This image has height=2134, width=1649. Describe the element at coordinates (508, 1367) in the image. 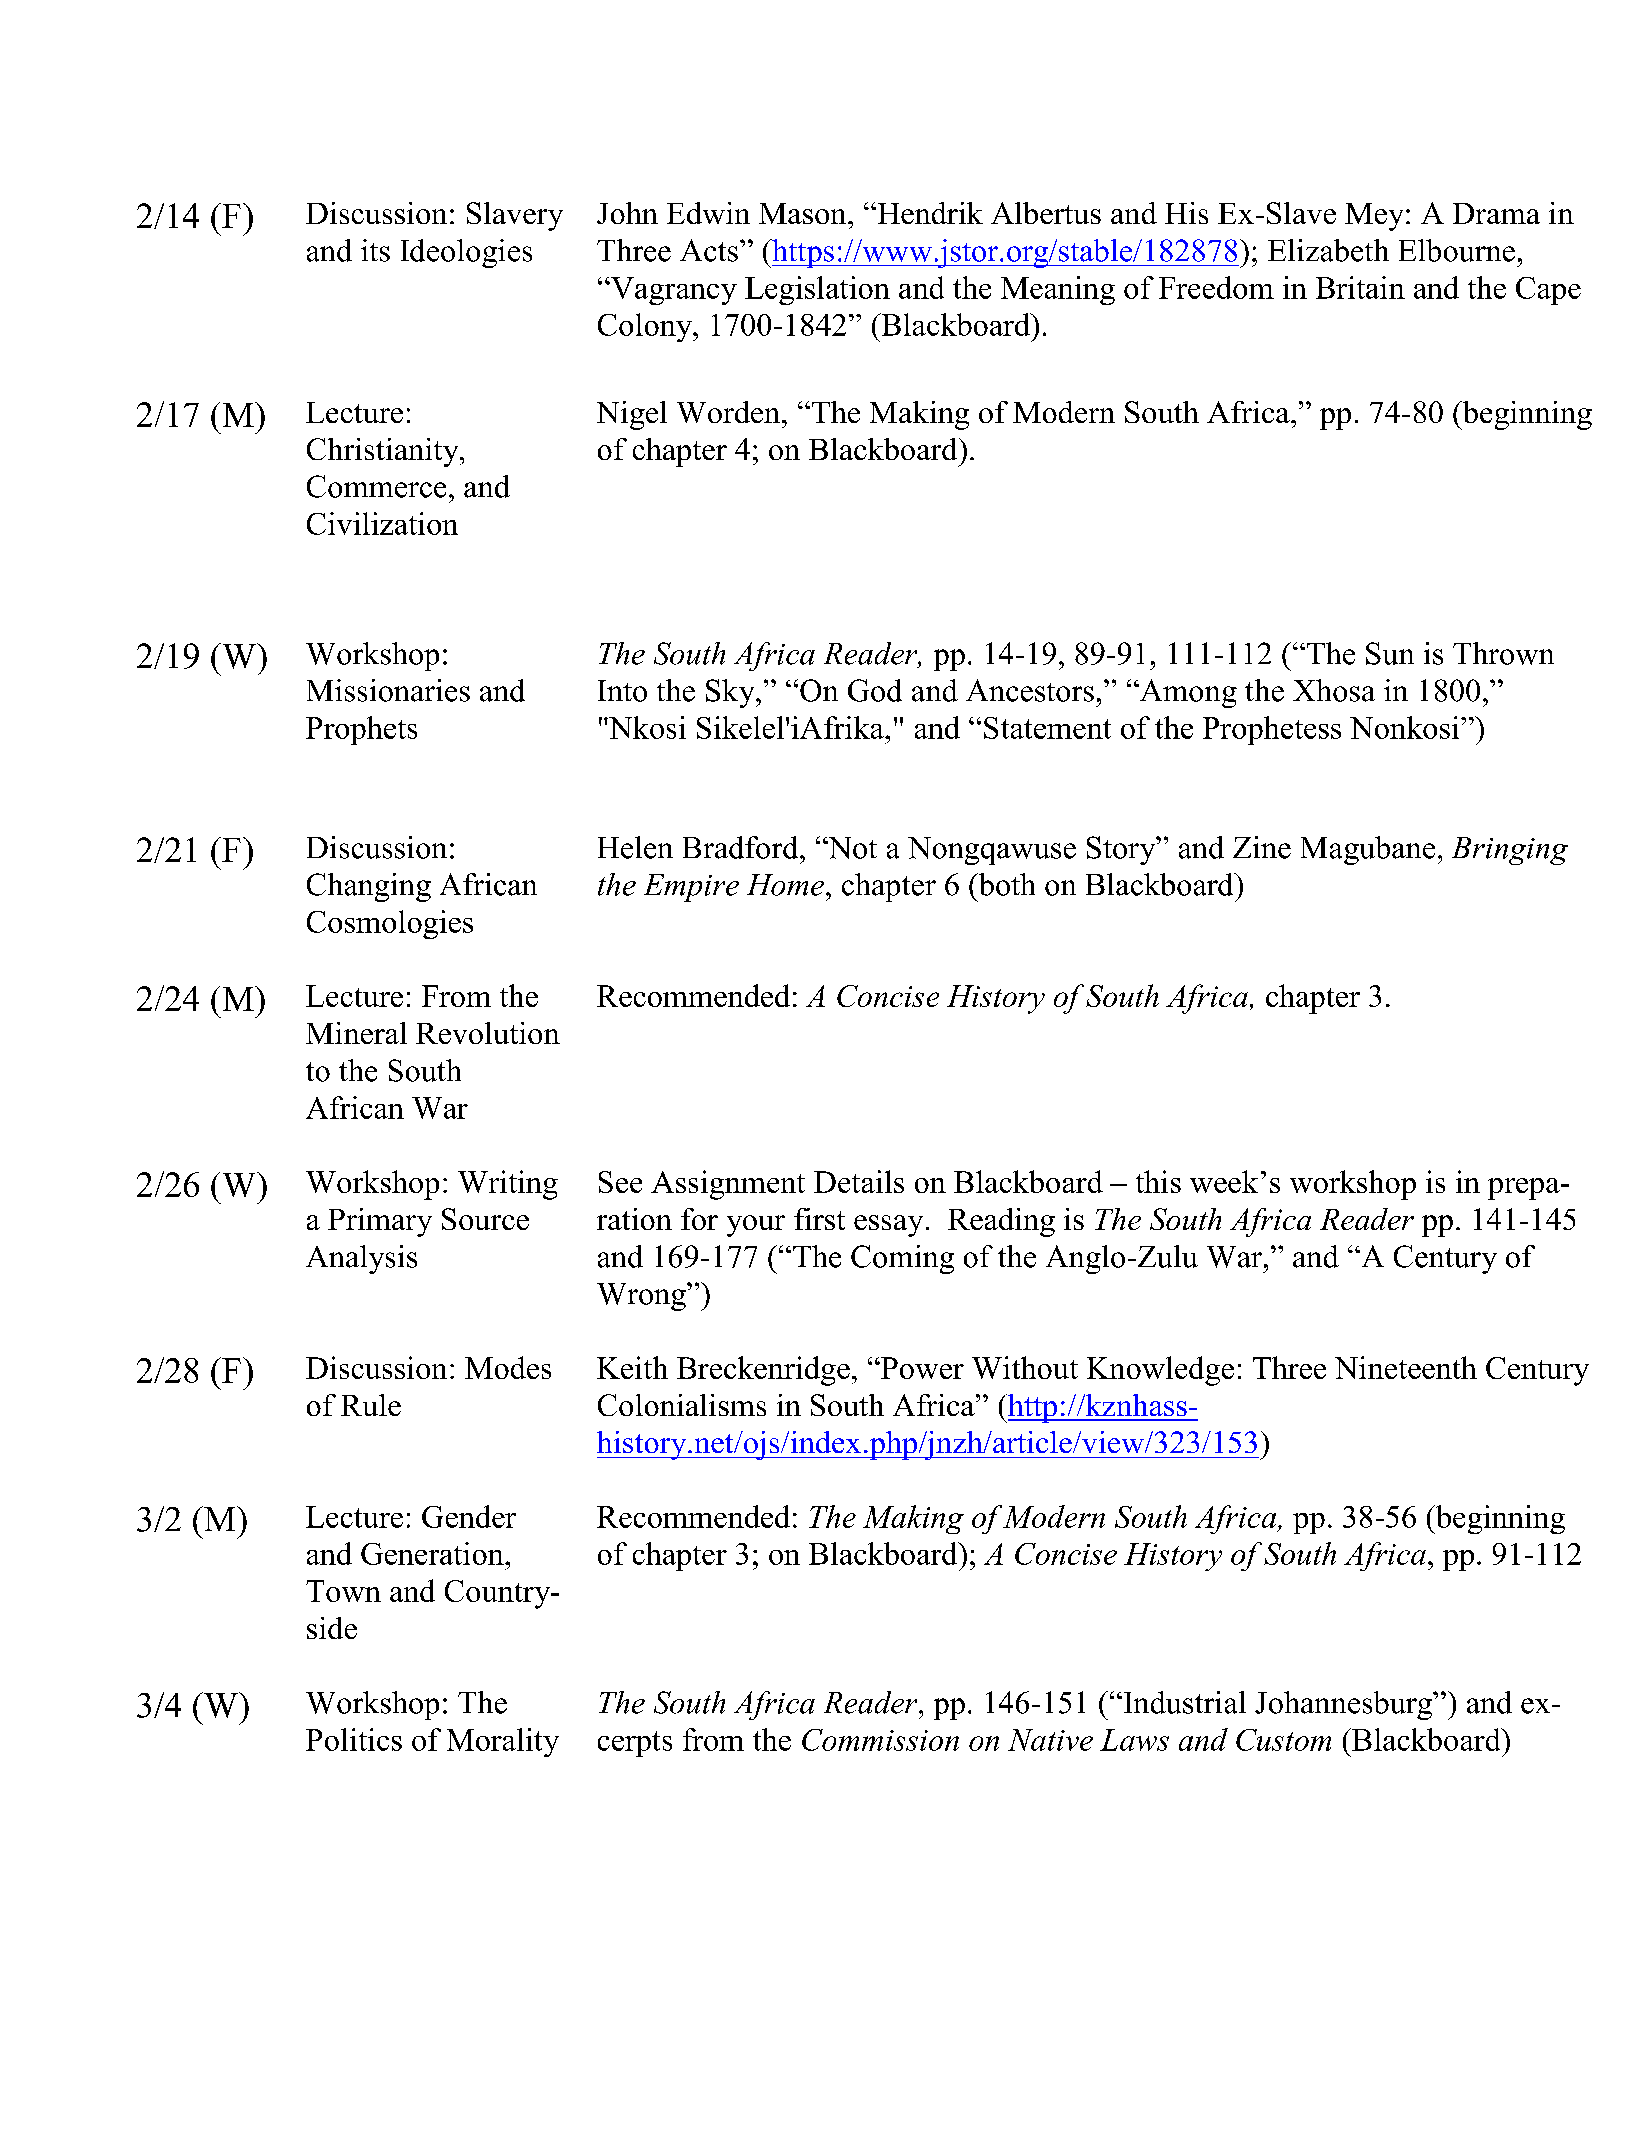

I see `Modes` at that location.
